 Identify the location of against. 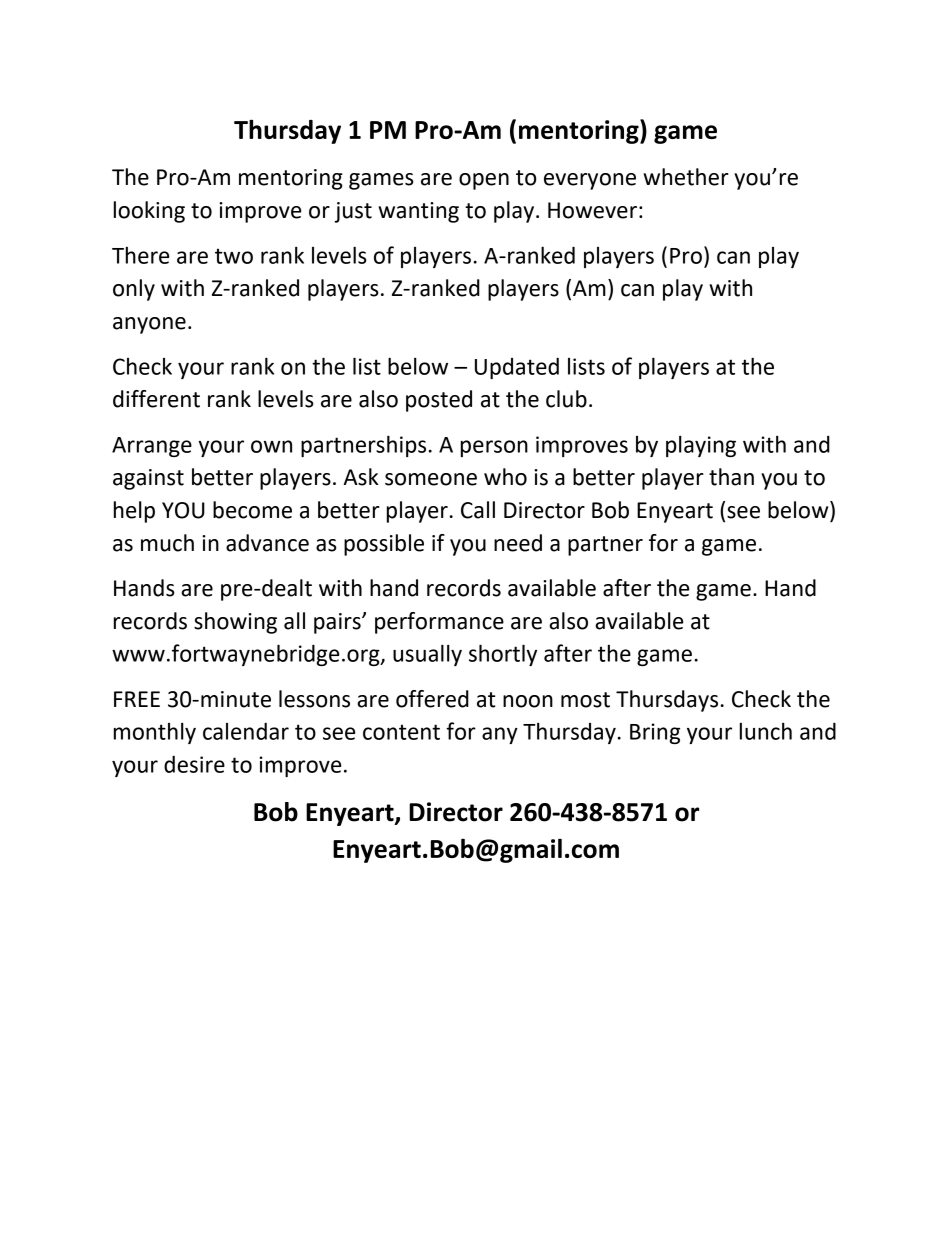
(148, 479).
